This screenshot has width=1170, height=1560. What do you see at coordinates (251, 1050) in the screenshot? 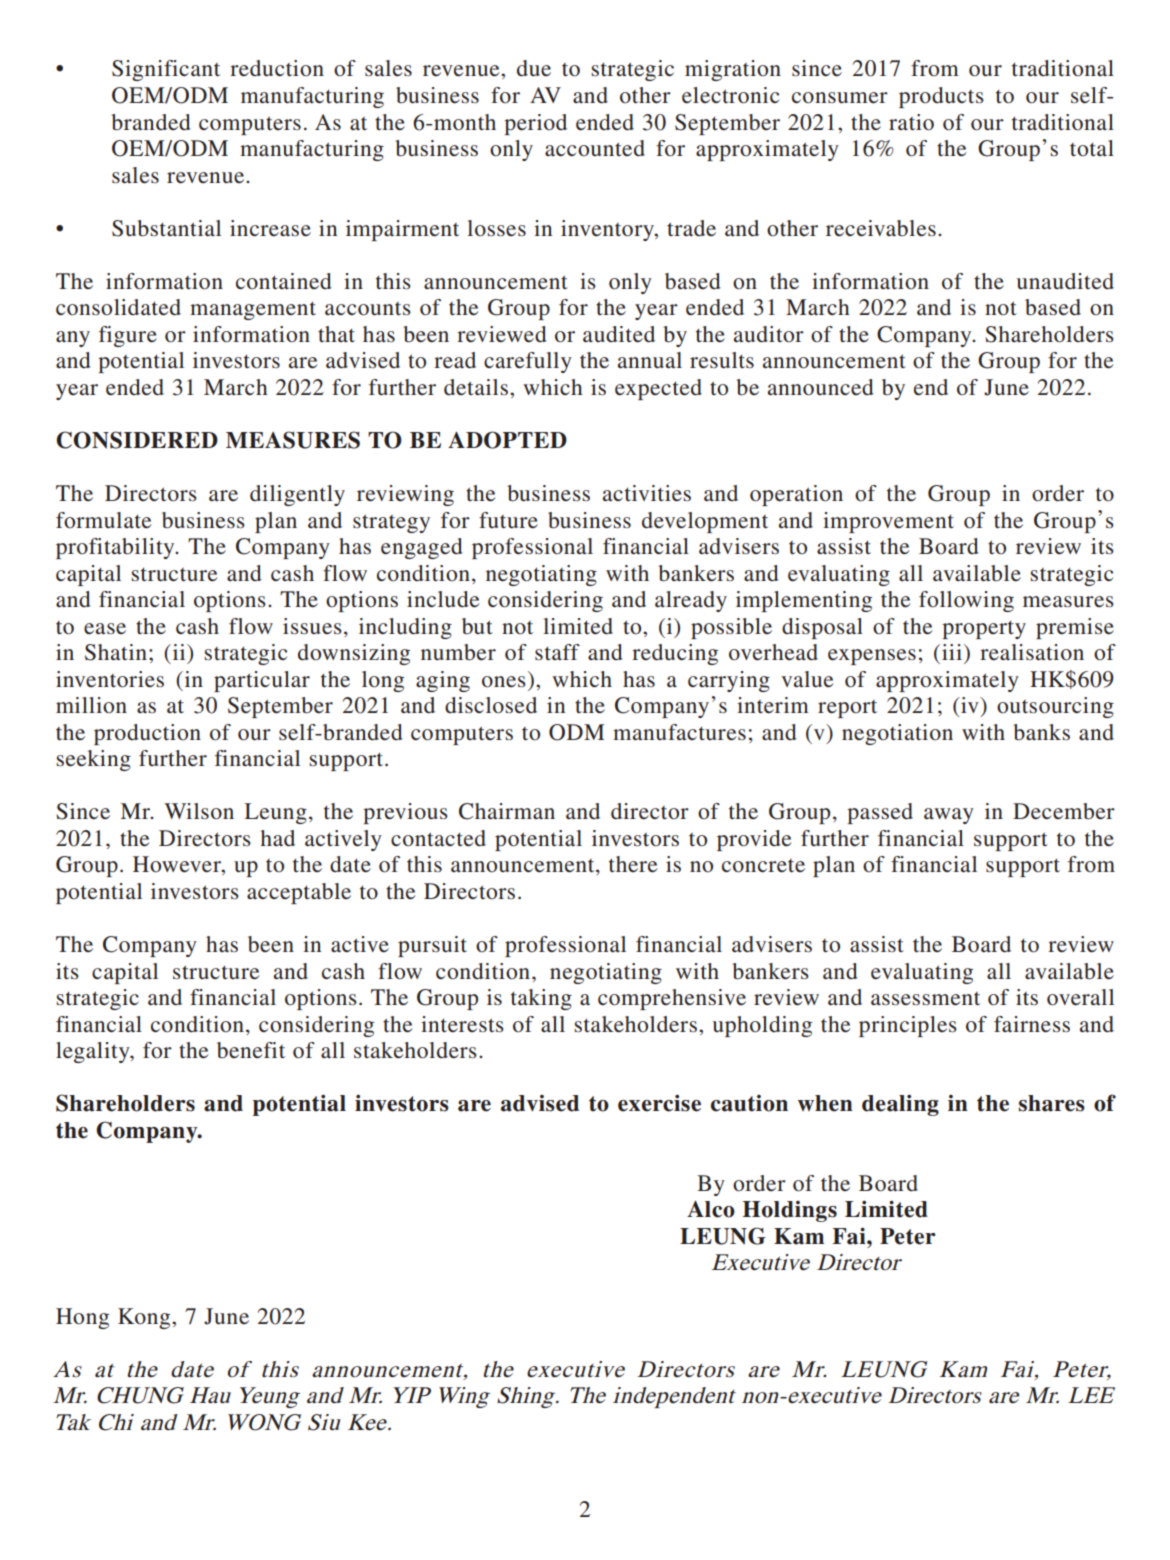
I see `benefit` at bounding box center [251, 1050].
